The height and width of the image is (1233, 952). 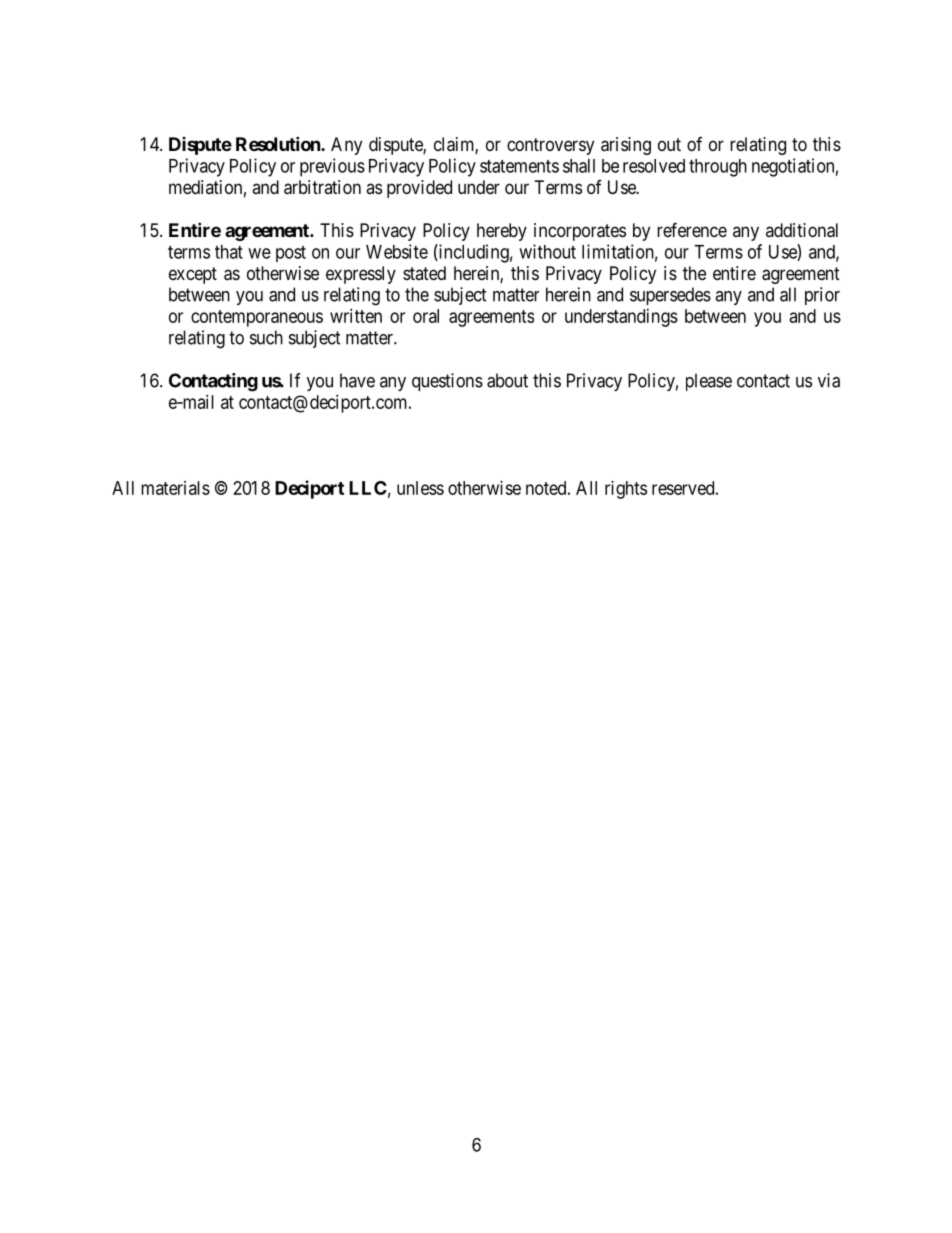 I want to click on rights, so click(x=626, y=490).
